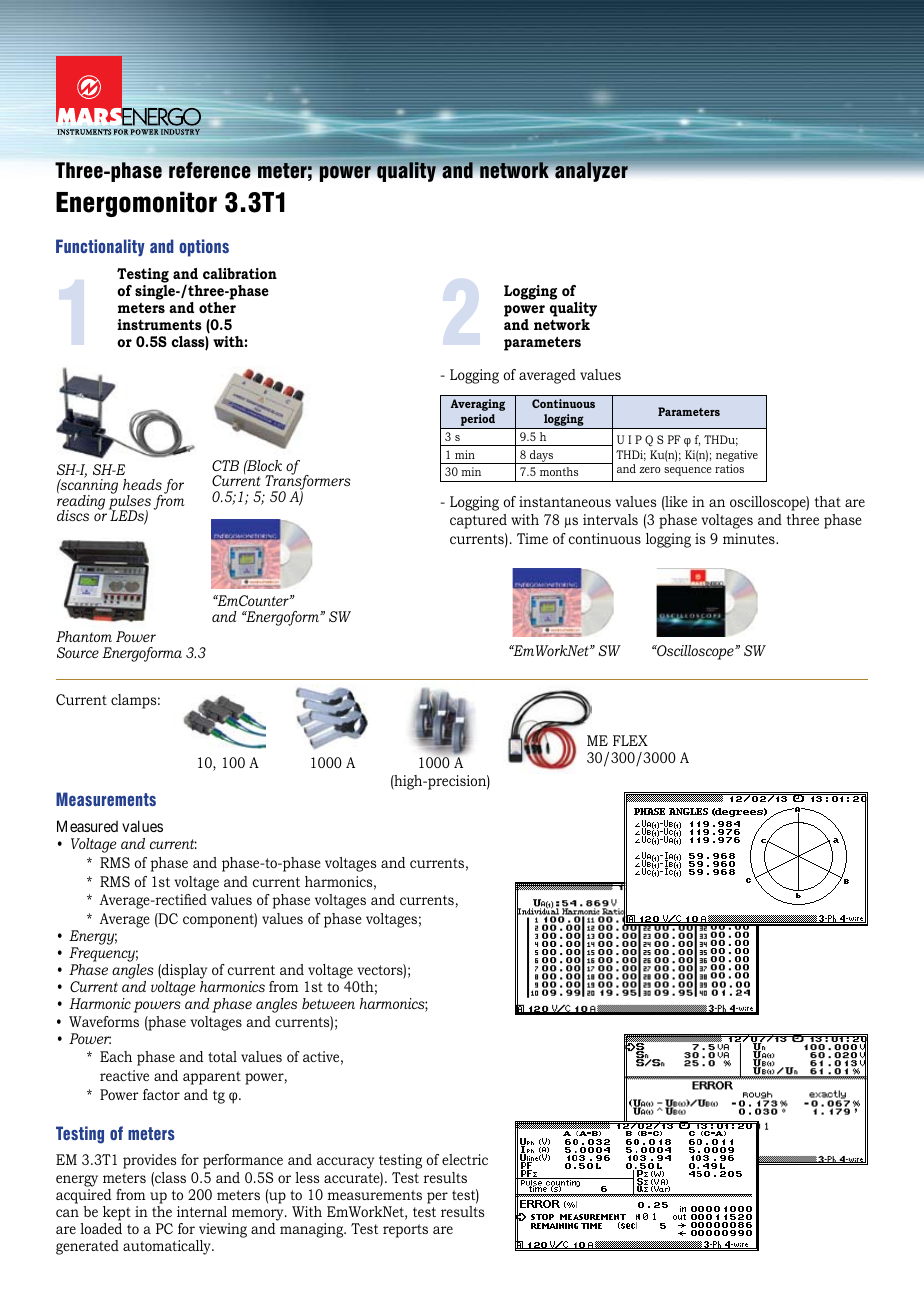 The height and width of the page is (1308, 924). What do you see at coordinates (142, 484) in the page?
I see `heads` at bounding box center [142, 484].
